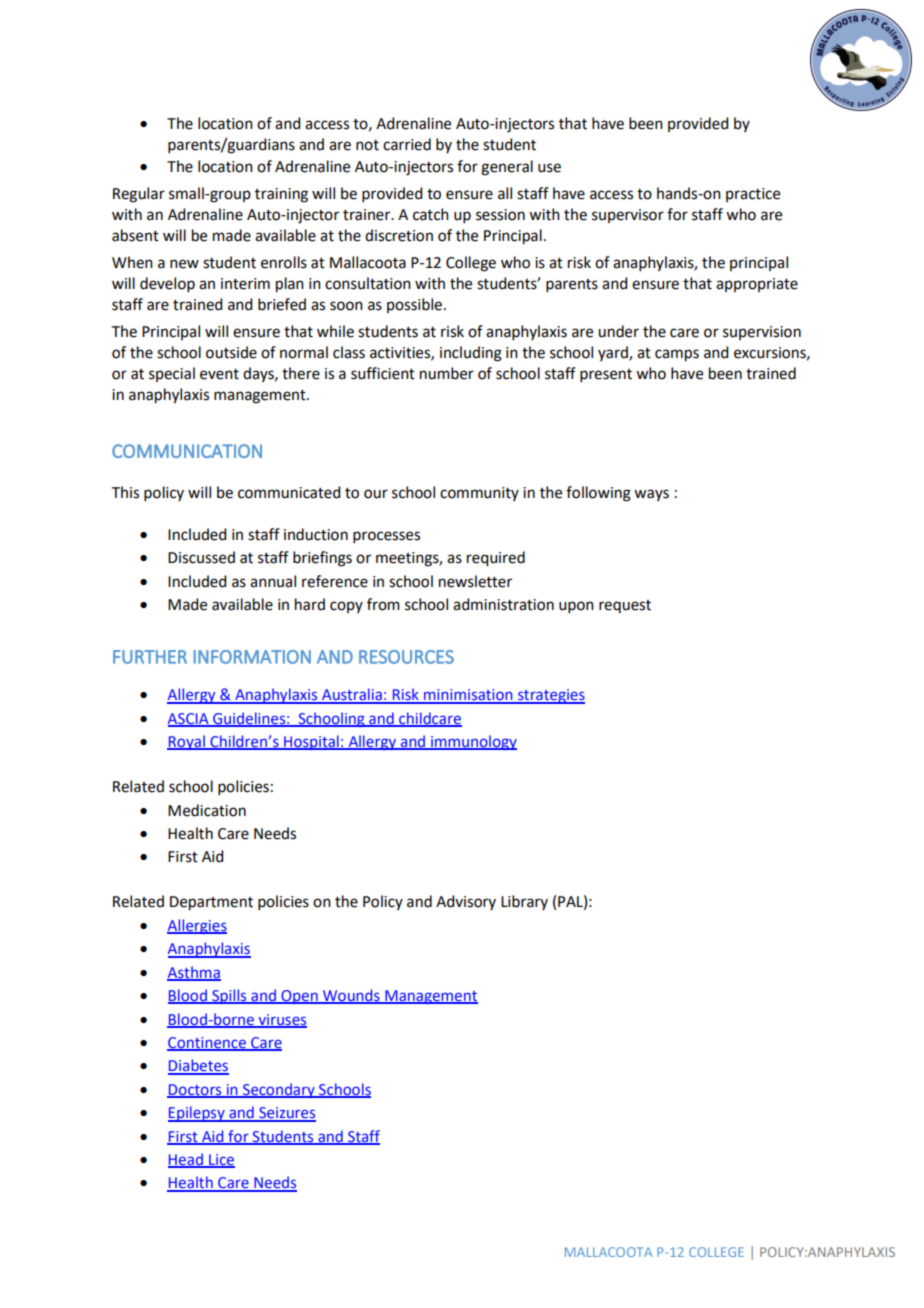 This screenshot has height=1308, width=924. What do you see at coordinates (197, 1114) in the screenshot?
I see `Epilepsy` at bounding box center [197, 1114].
